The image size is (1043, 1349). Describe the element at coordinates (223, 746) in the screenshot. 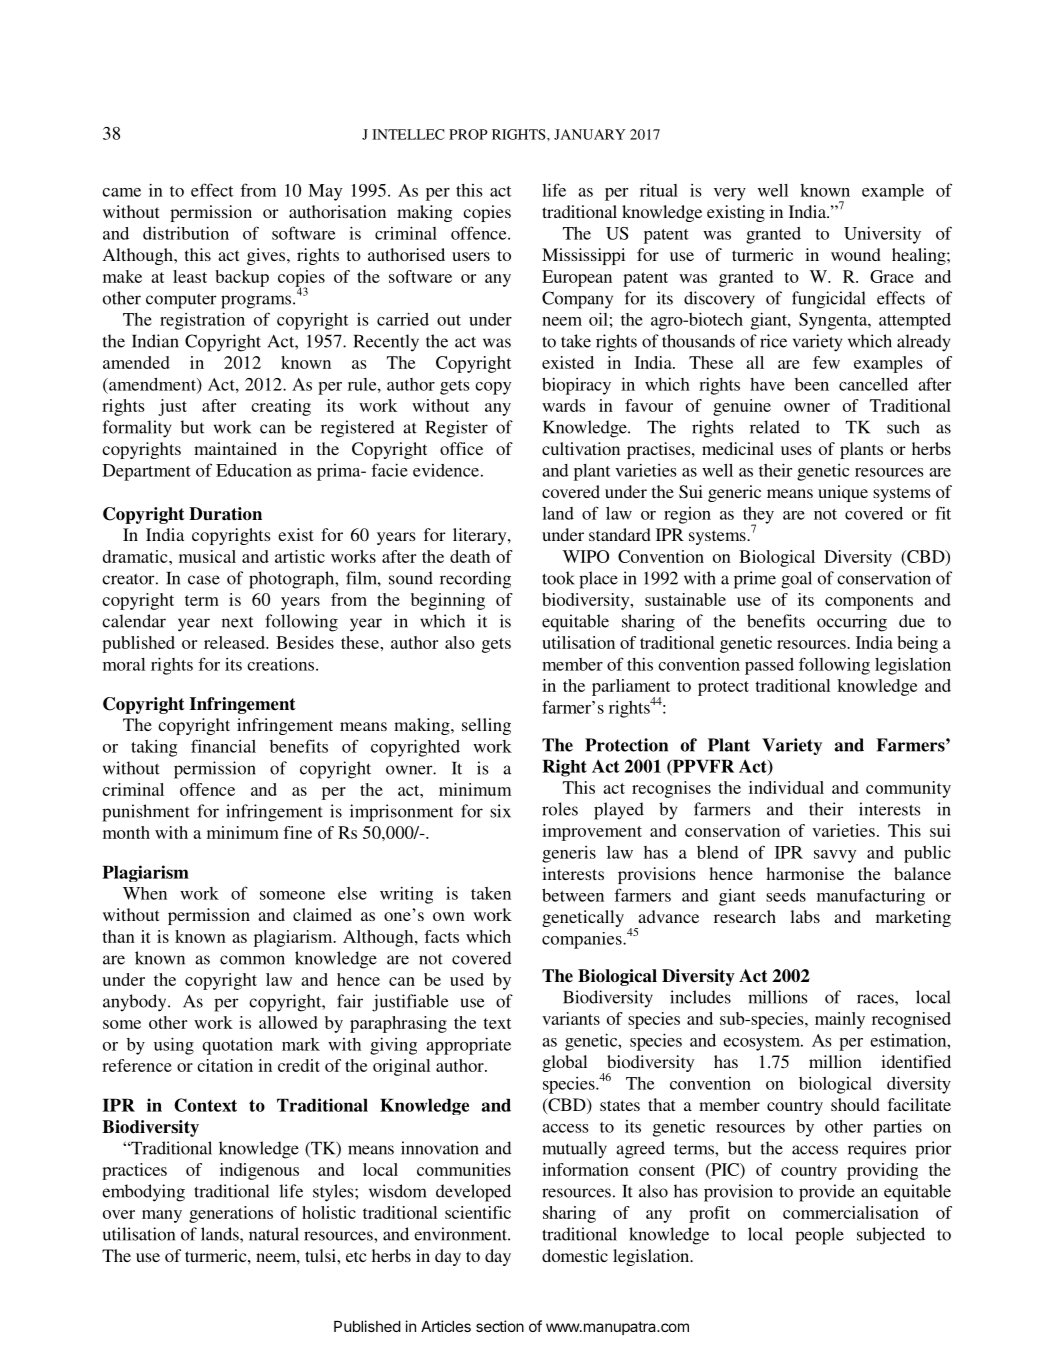

I see `financial` at that location.
